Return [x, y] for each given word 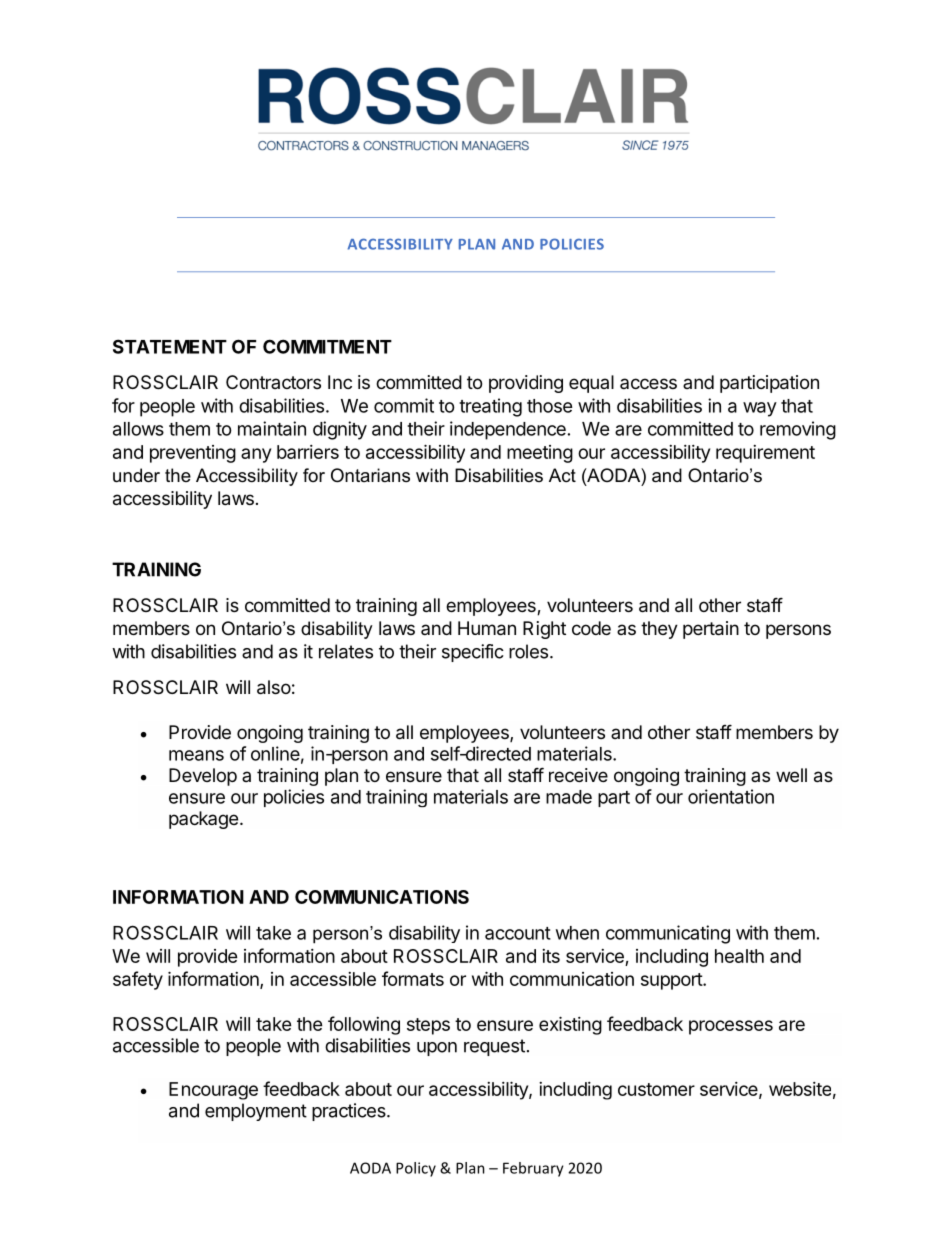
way [760, 409]
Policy [416, 1169]
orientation [731, 796]
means [196, 755]
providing [526, 384]
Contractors [273, 382]
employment [256, 1112]
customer [656, 1089]
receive [578, 775]
